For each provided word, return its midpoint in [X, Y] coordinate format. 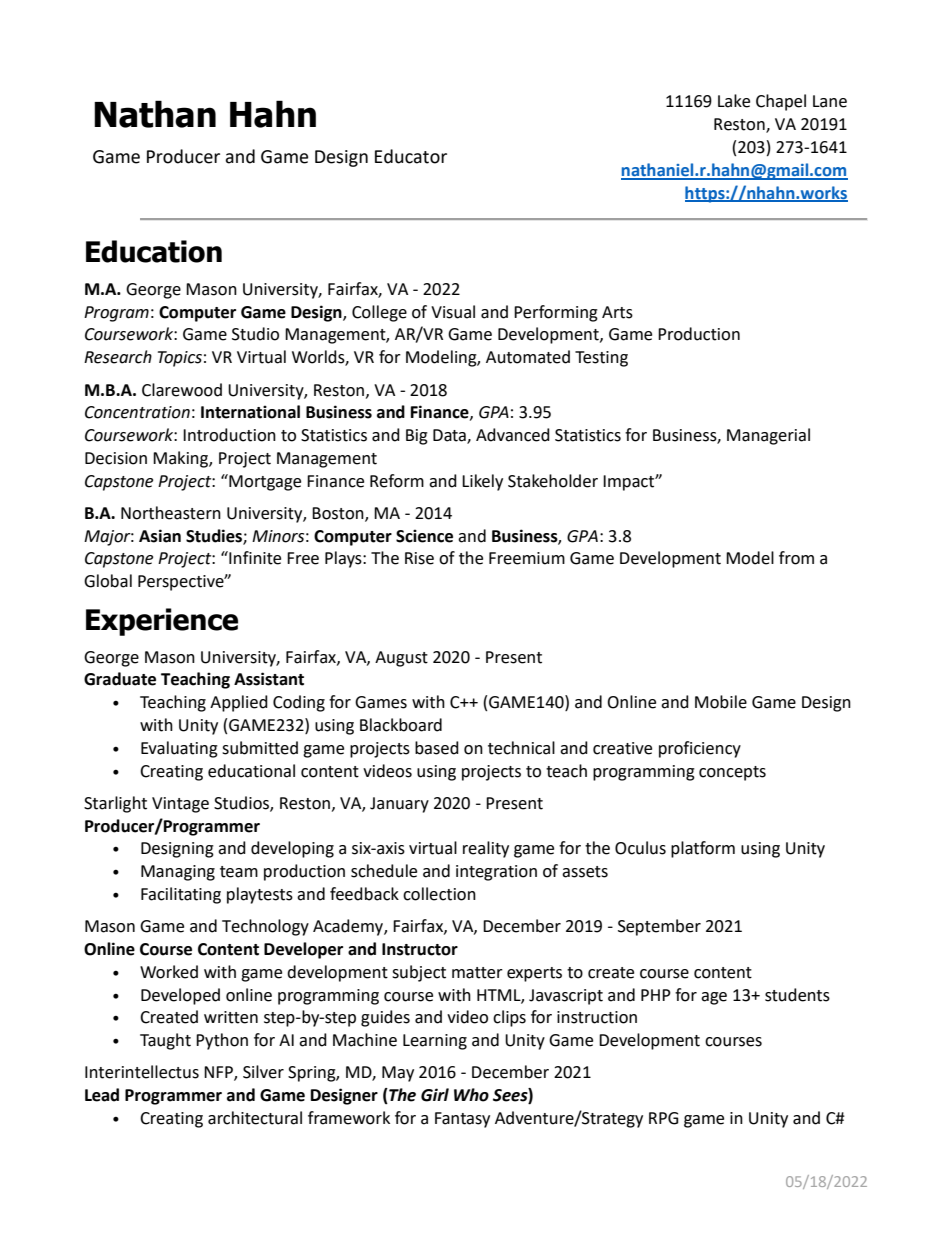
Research [118, 357]
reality [486, 849]
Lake [734, 101]
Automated [528, 357]
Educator [411, 156]
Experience [162, 622]
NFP [219, 1073]
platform [703, 849]
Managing [178, 873]
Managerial [768, 436]
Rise [419, 558]
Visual [453, 312]
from [796, 558]
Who [471, 1095]
